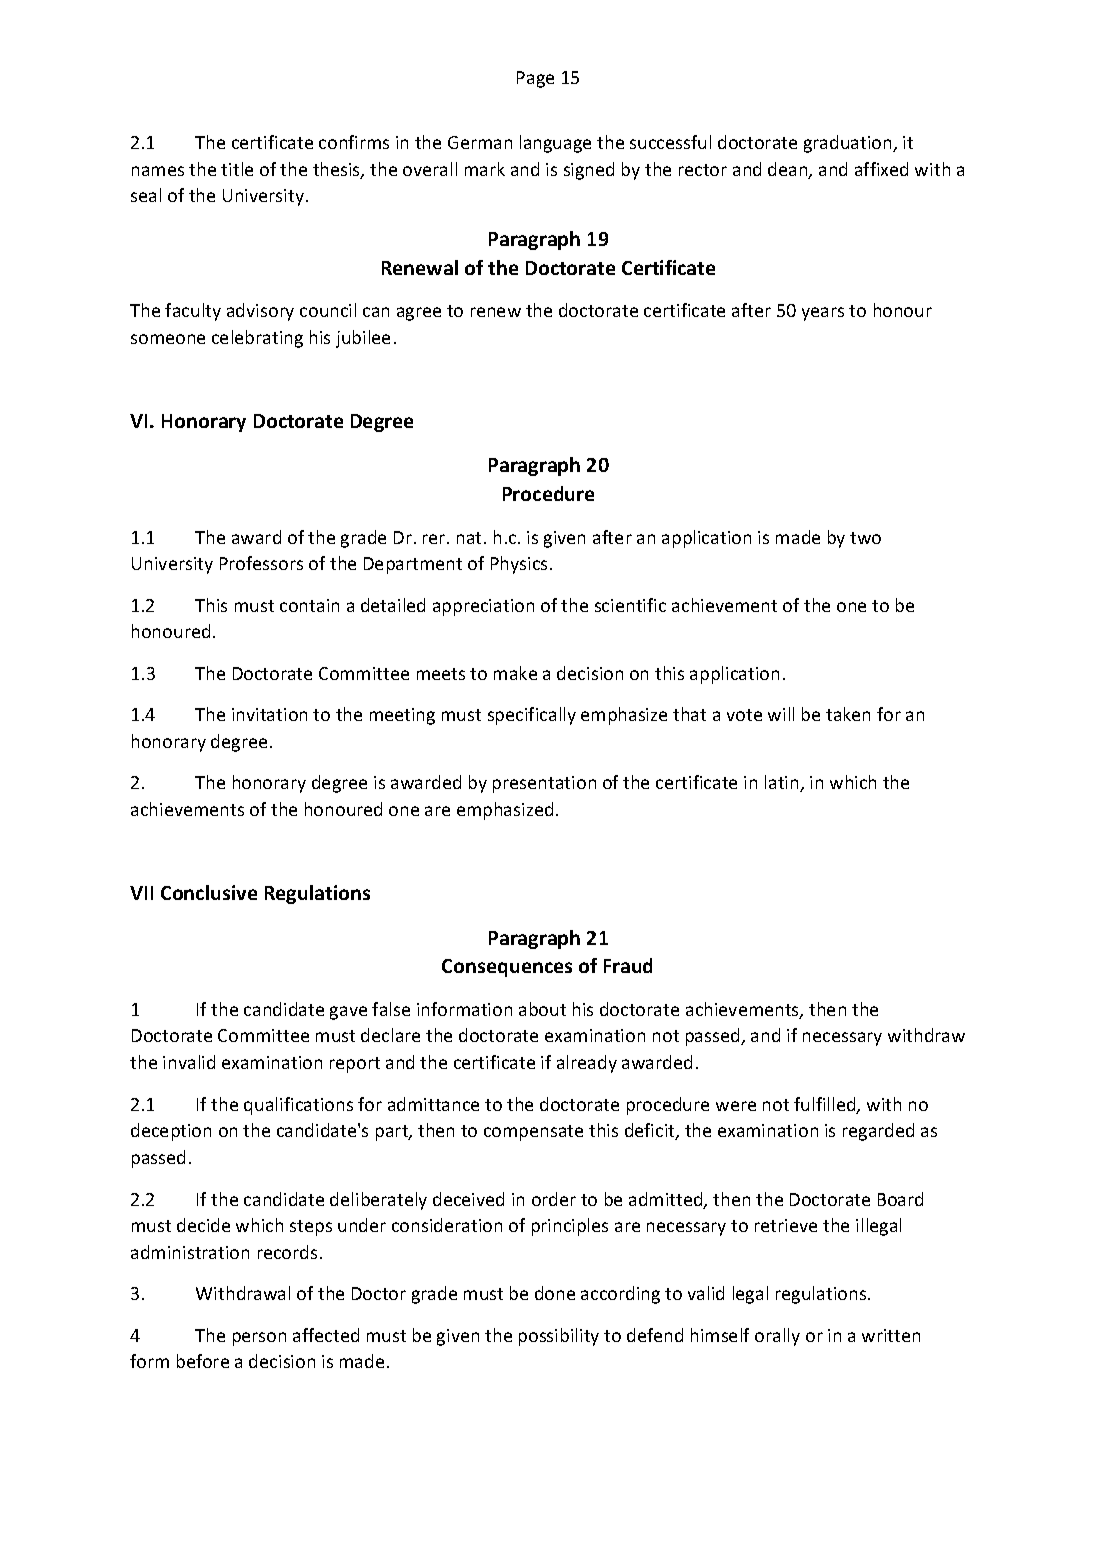  Describe the element at coordinates (781, 714) in the screenshot. I see `will` at that location.
